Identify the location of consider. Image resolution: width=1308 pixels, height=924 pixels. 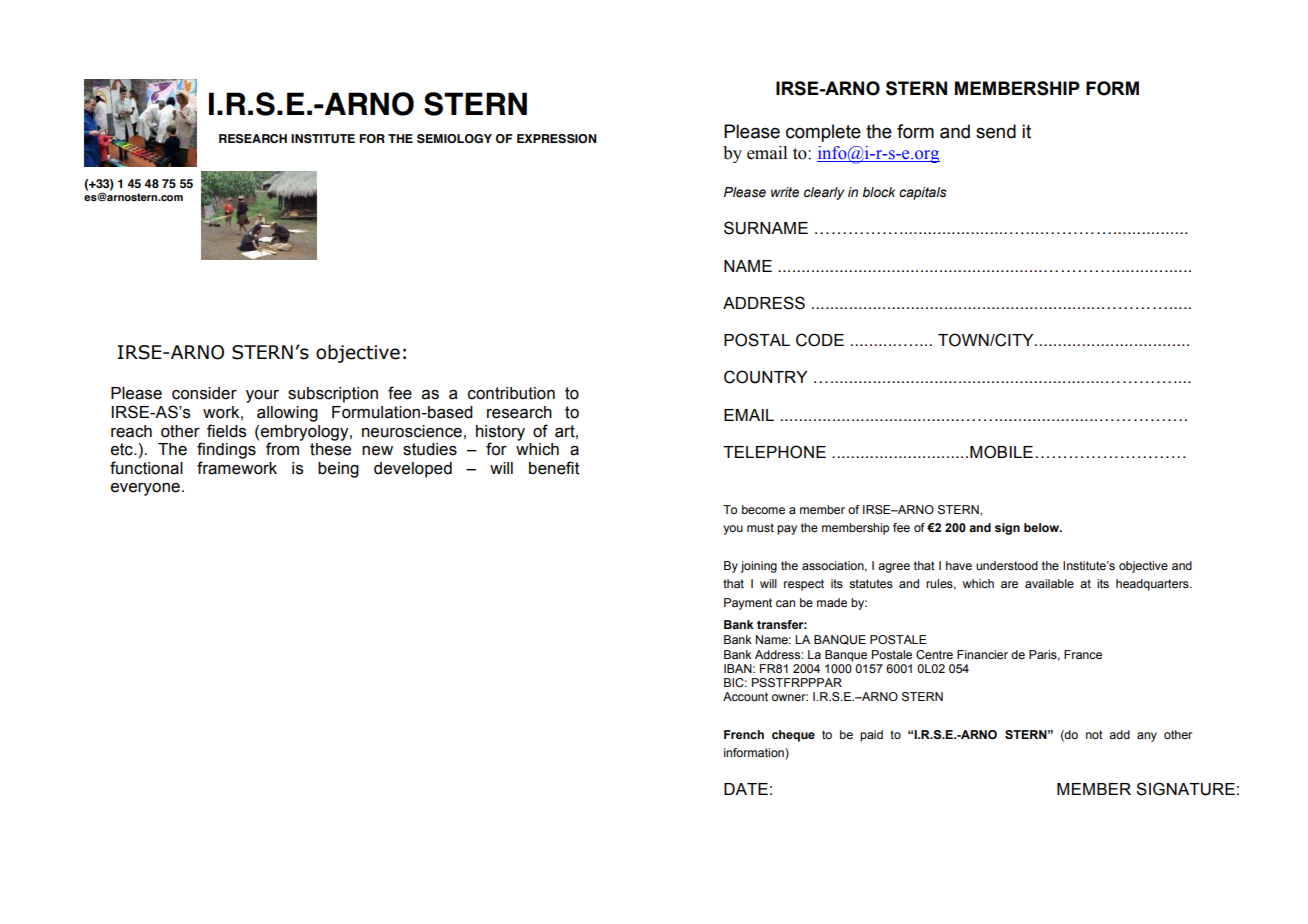
(204, 393).
